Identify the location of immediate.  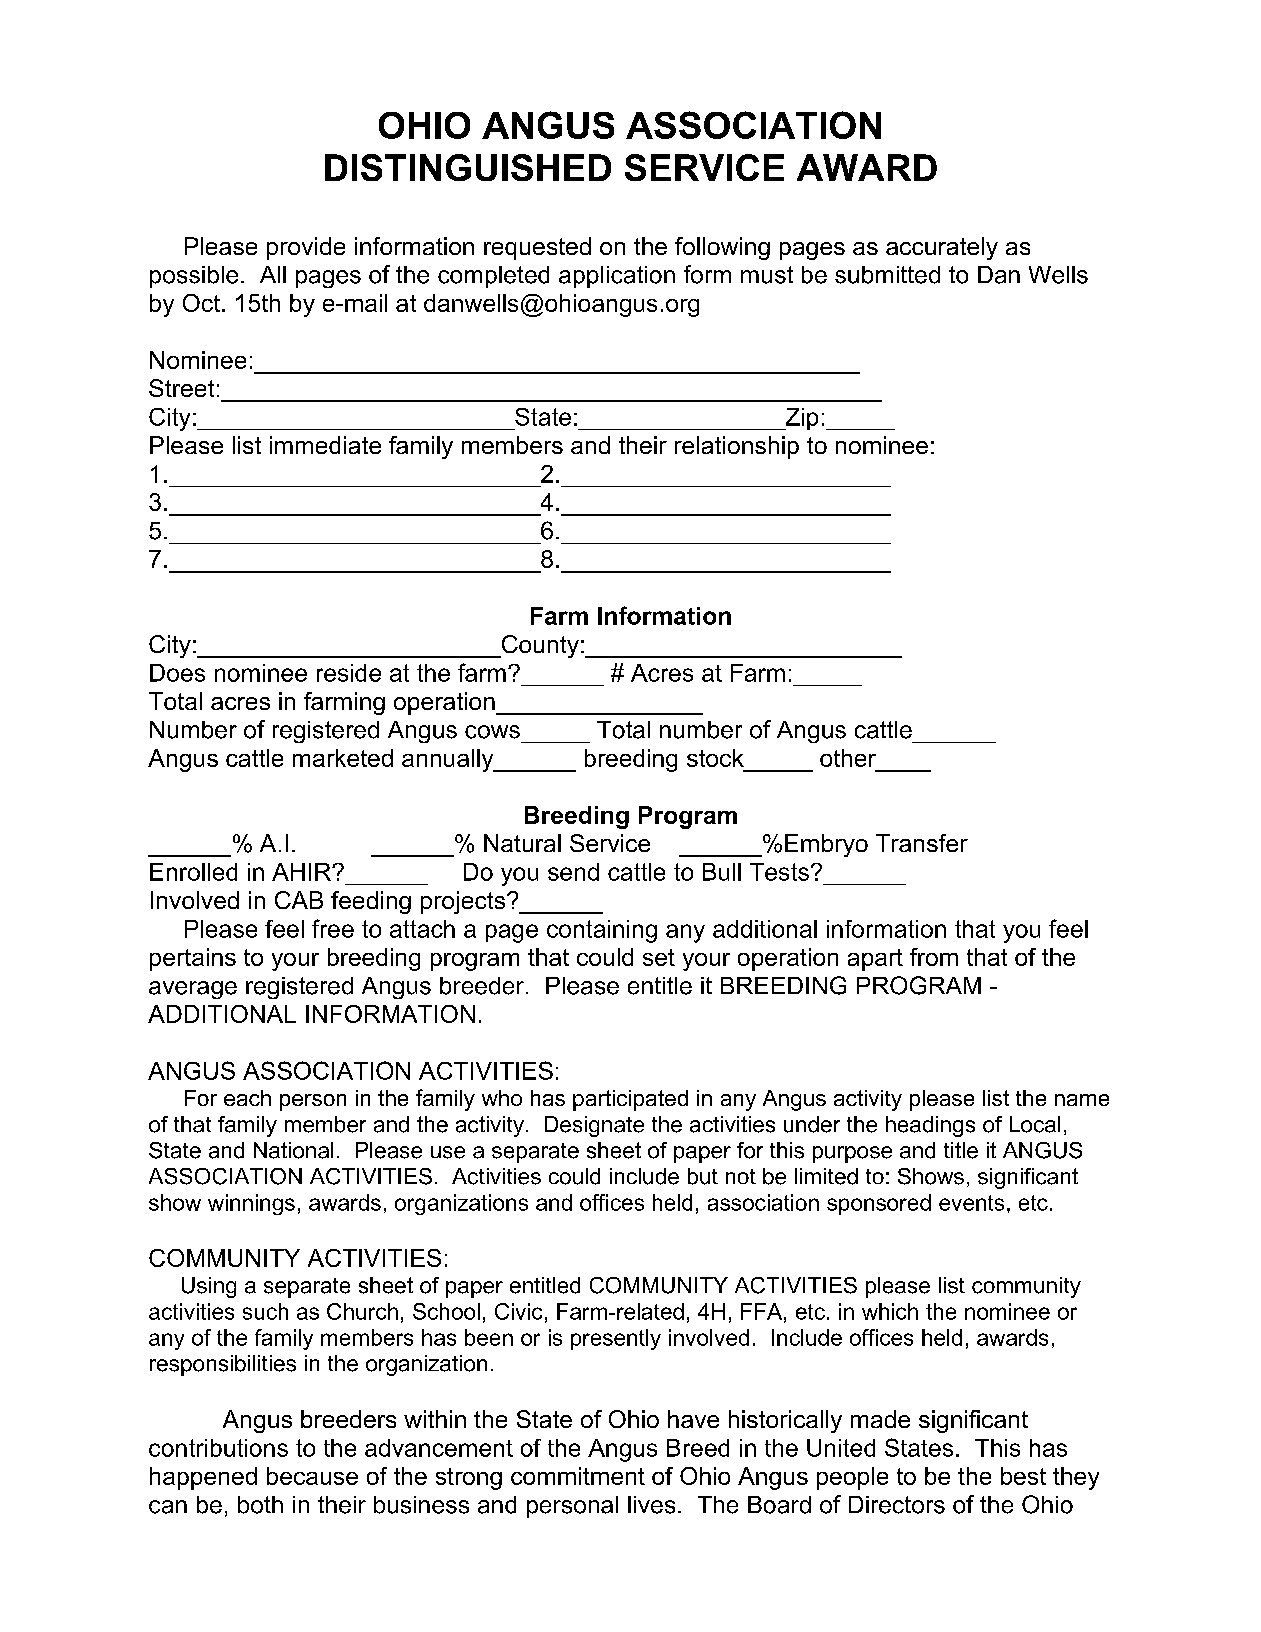
(325, 445).
